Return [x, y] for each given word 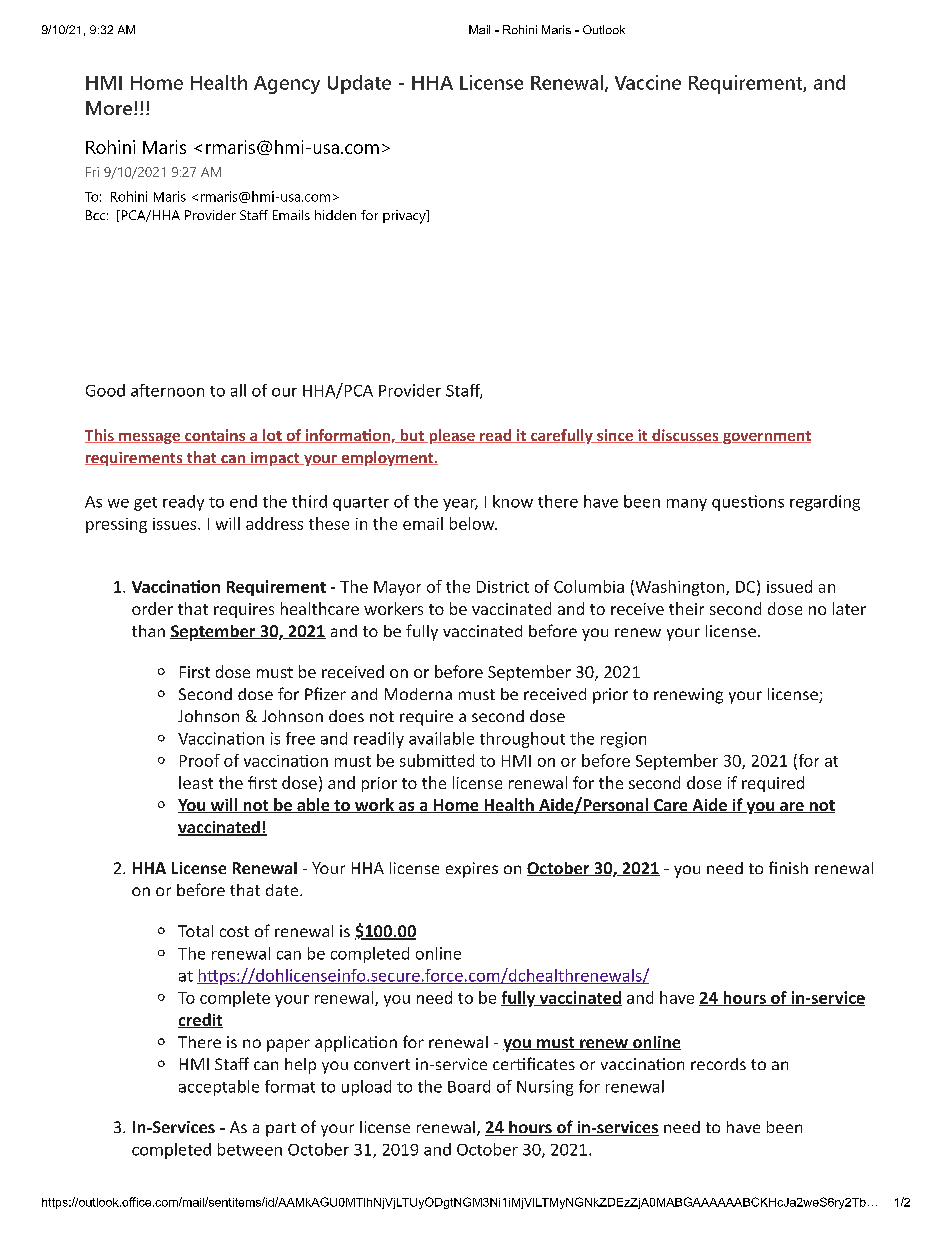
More [109, 108]
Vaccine [648, 82]
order [152, 608]
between [250, 1149]
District [503, 587]
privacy [405, 217]
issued [789, 586]
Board [469, 1086]
